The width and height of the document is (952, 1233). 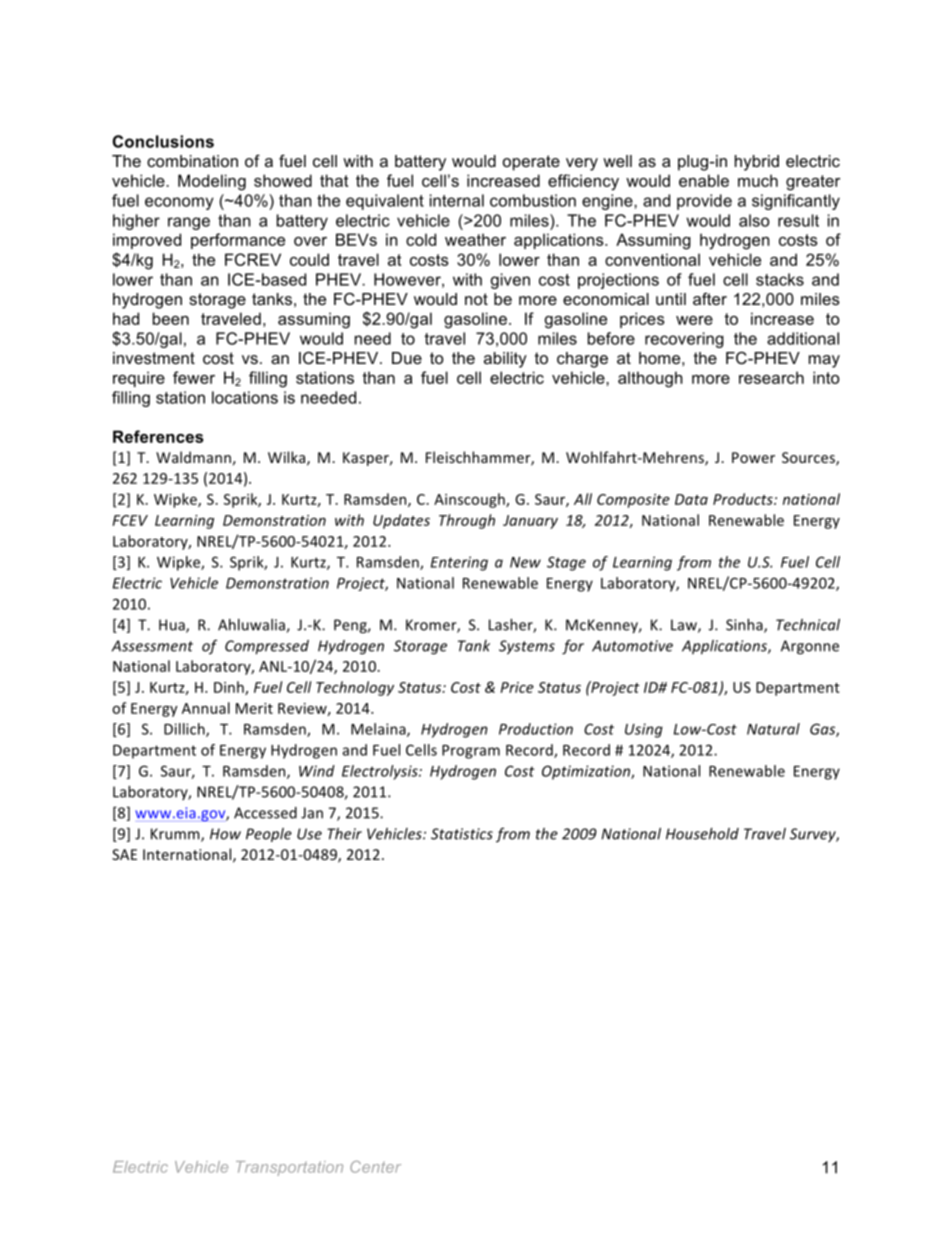 What do you see at coordinates (744, 499) in the document?
I see `Products` at bounding box center [744, 499].
